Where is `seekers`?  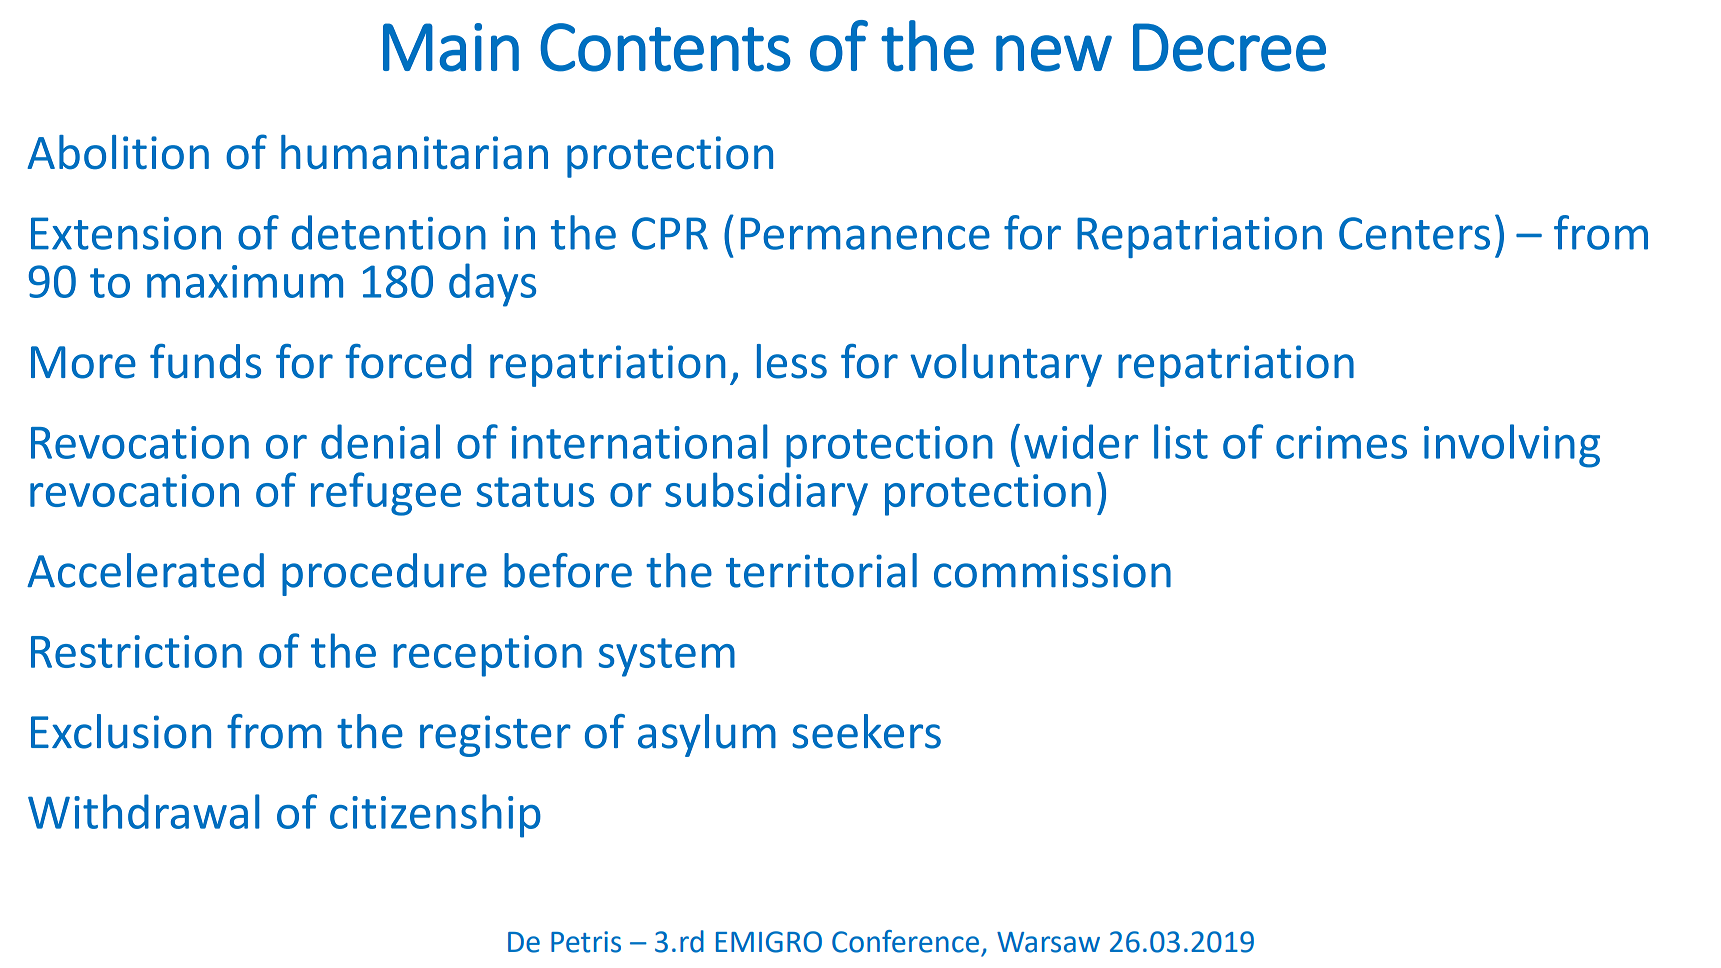 seekers is located at coordinates (866, 731).
